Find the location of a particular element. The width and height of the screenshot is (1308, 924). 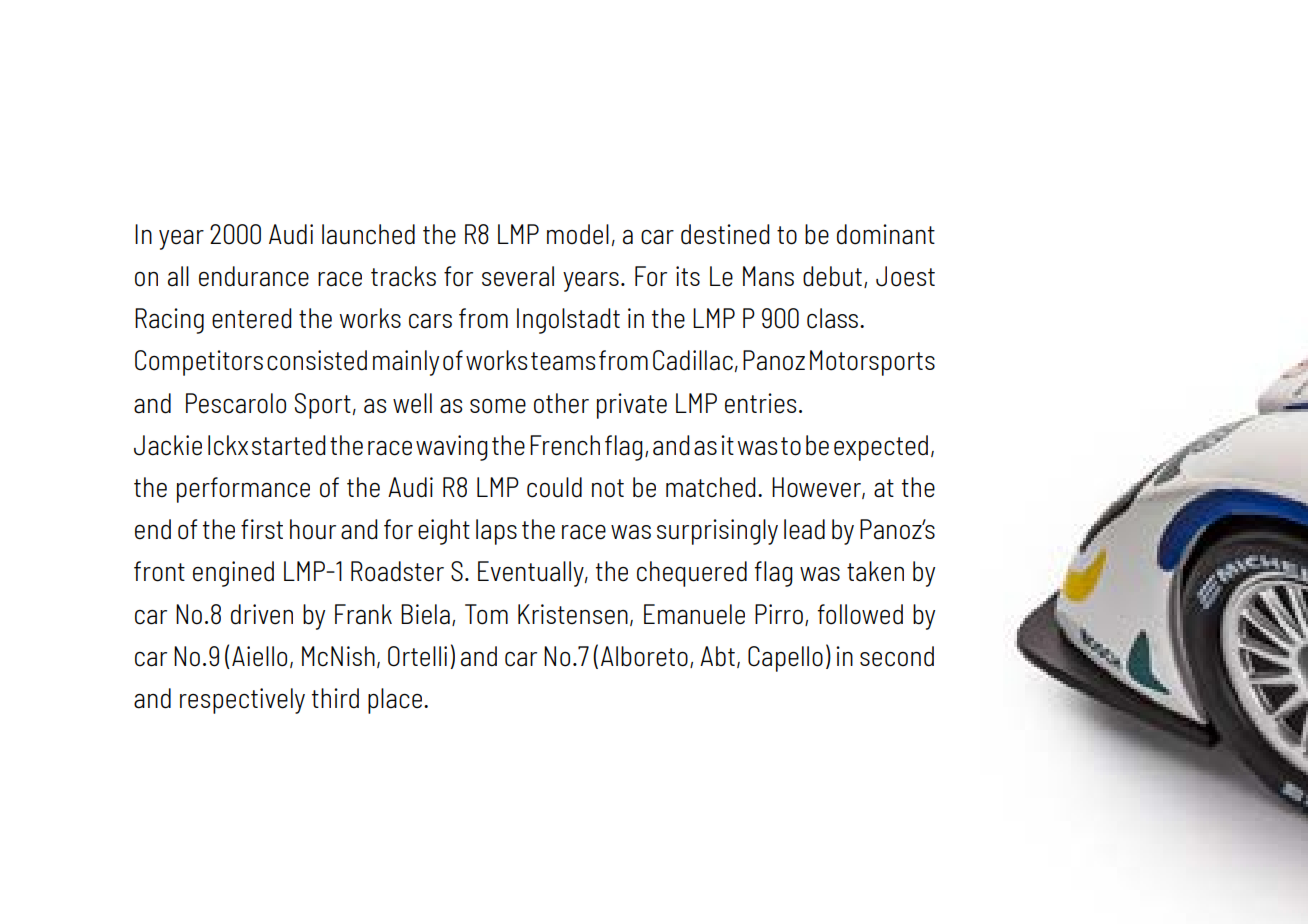

dominant is located at coordinates (886, 234).
